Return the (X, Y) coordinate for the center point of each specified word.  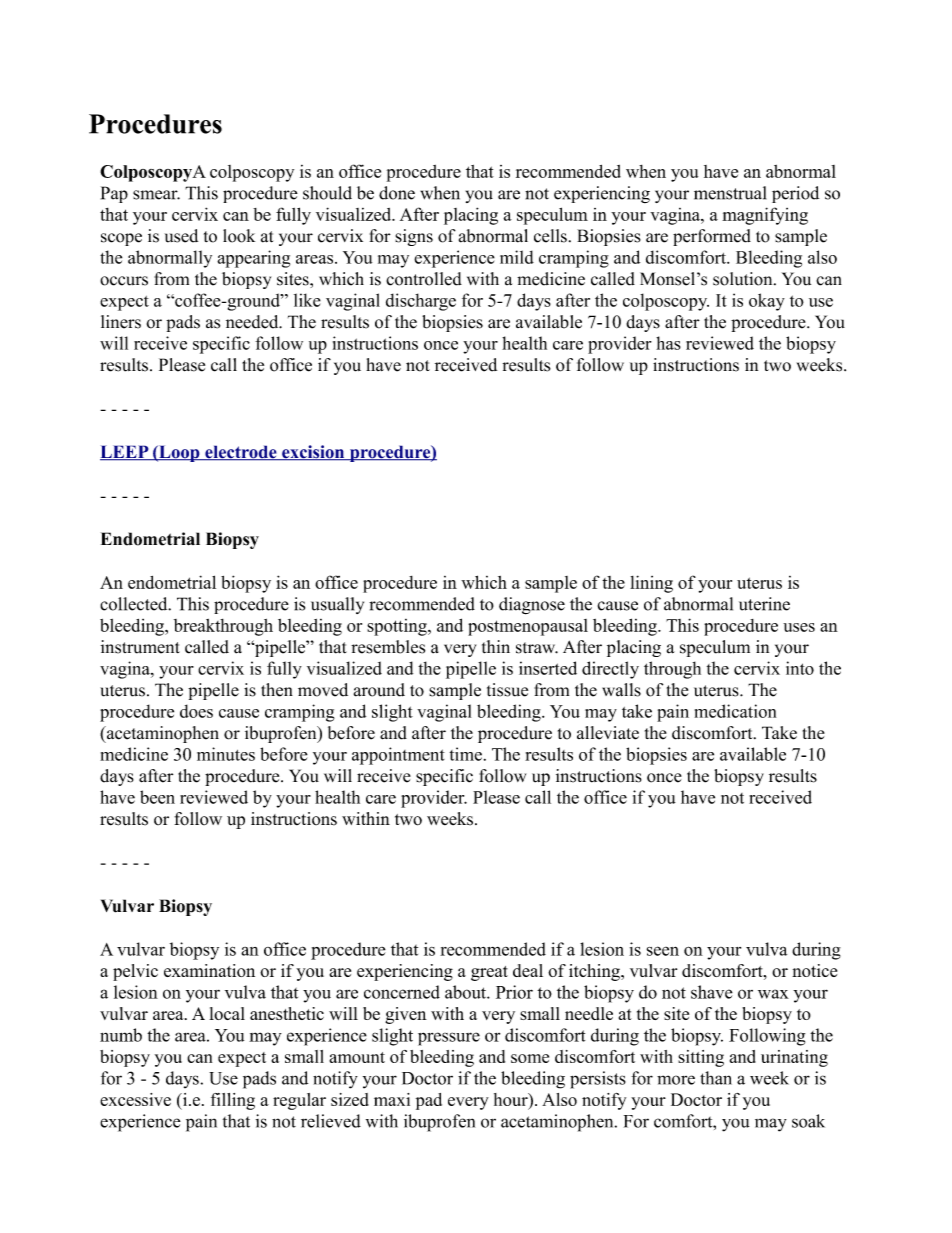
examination (209, 970)
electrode (241, 453)
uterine (764, 604)
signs (414, 237)
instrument (140, 647)
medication (735, 711)
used (181, 236)
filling (233, 1101)
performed (712, 237)
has (668, 343)
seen (663, 951)
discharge (421, 302)
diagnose (532, 606)
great (489, 973)
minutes (226, 754)
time (466, 754)
